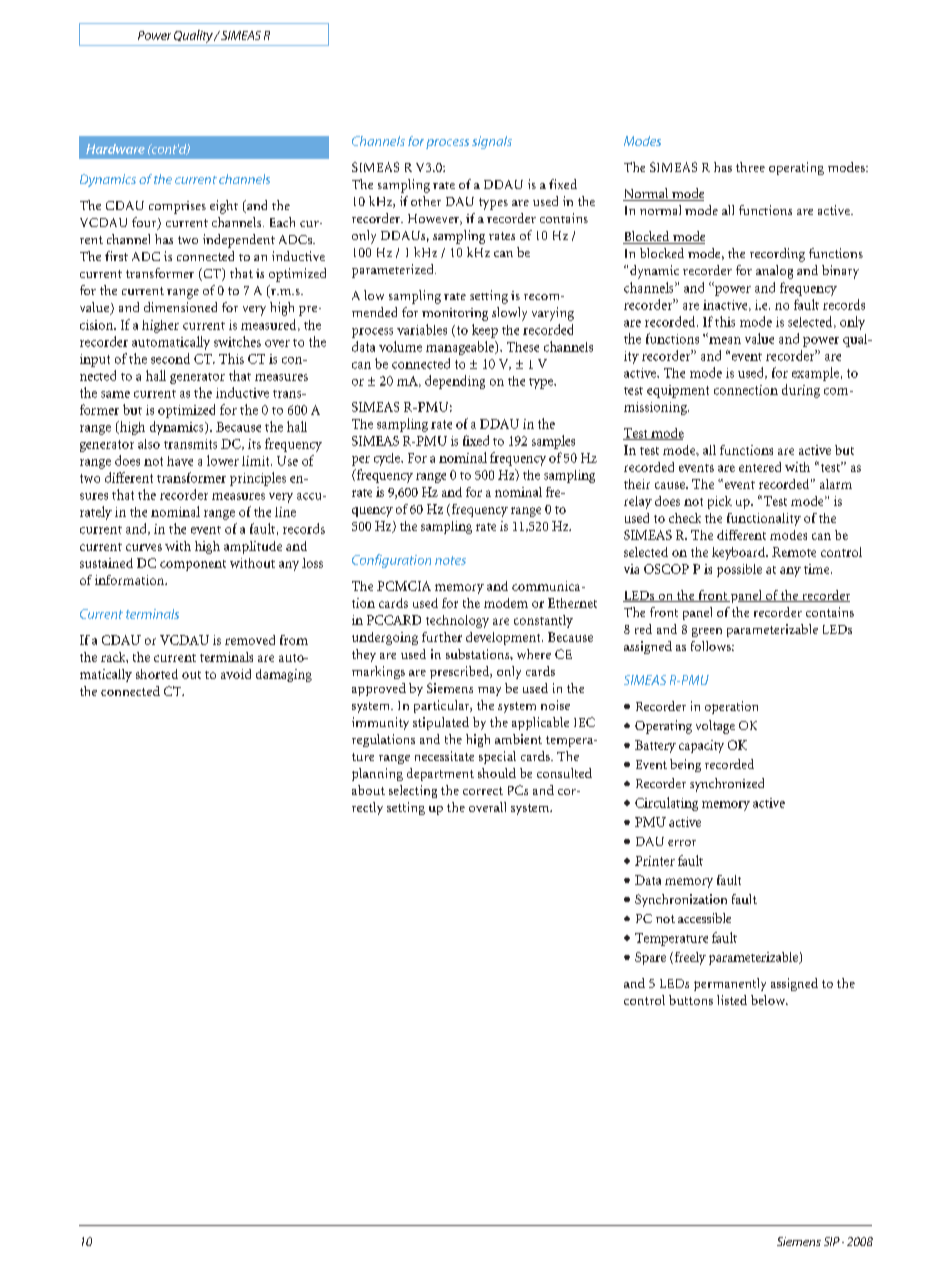 This screenshot has height=1271, width=952. I want to click on three, so click(750, 167).
